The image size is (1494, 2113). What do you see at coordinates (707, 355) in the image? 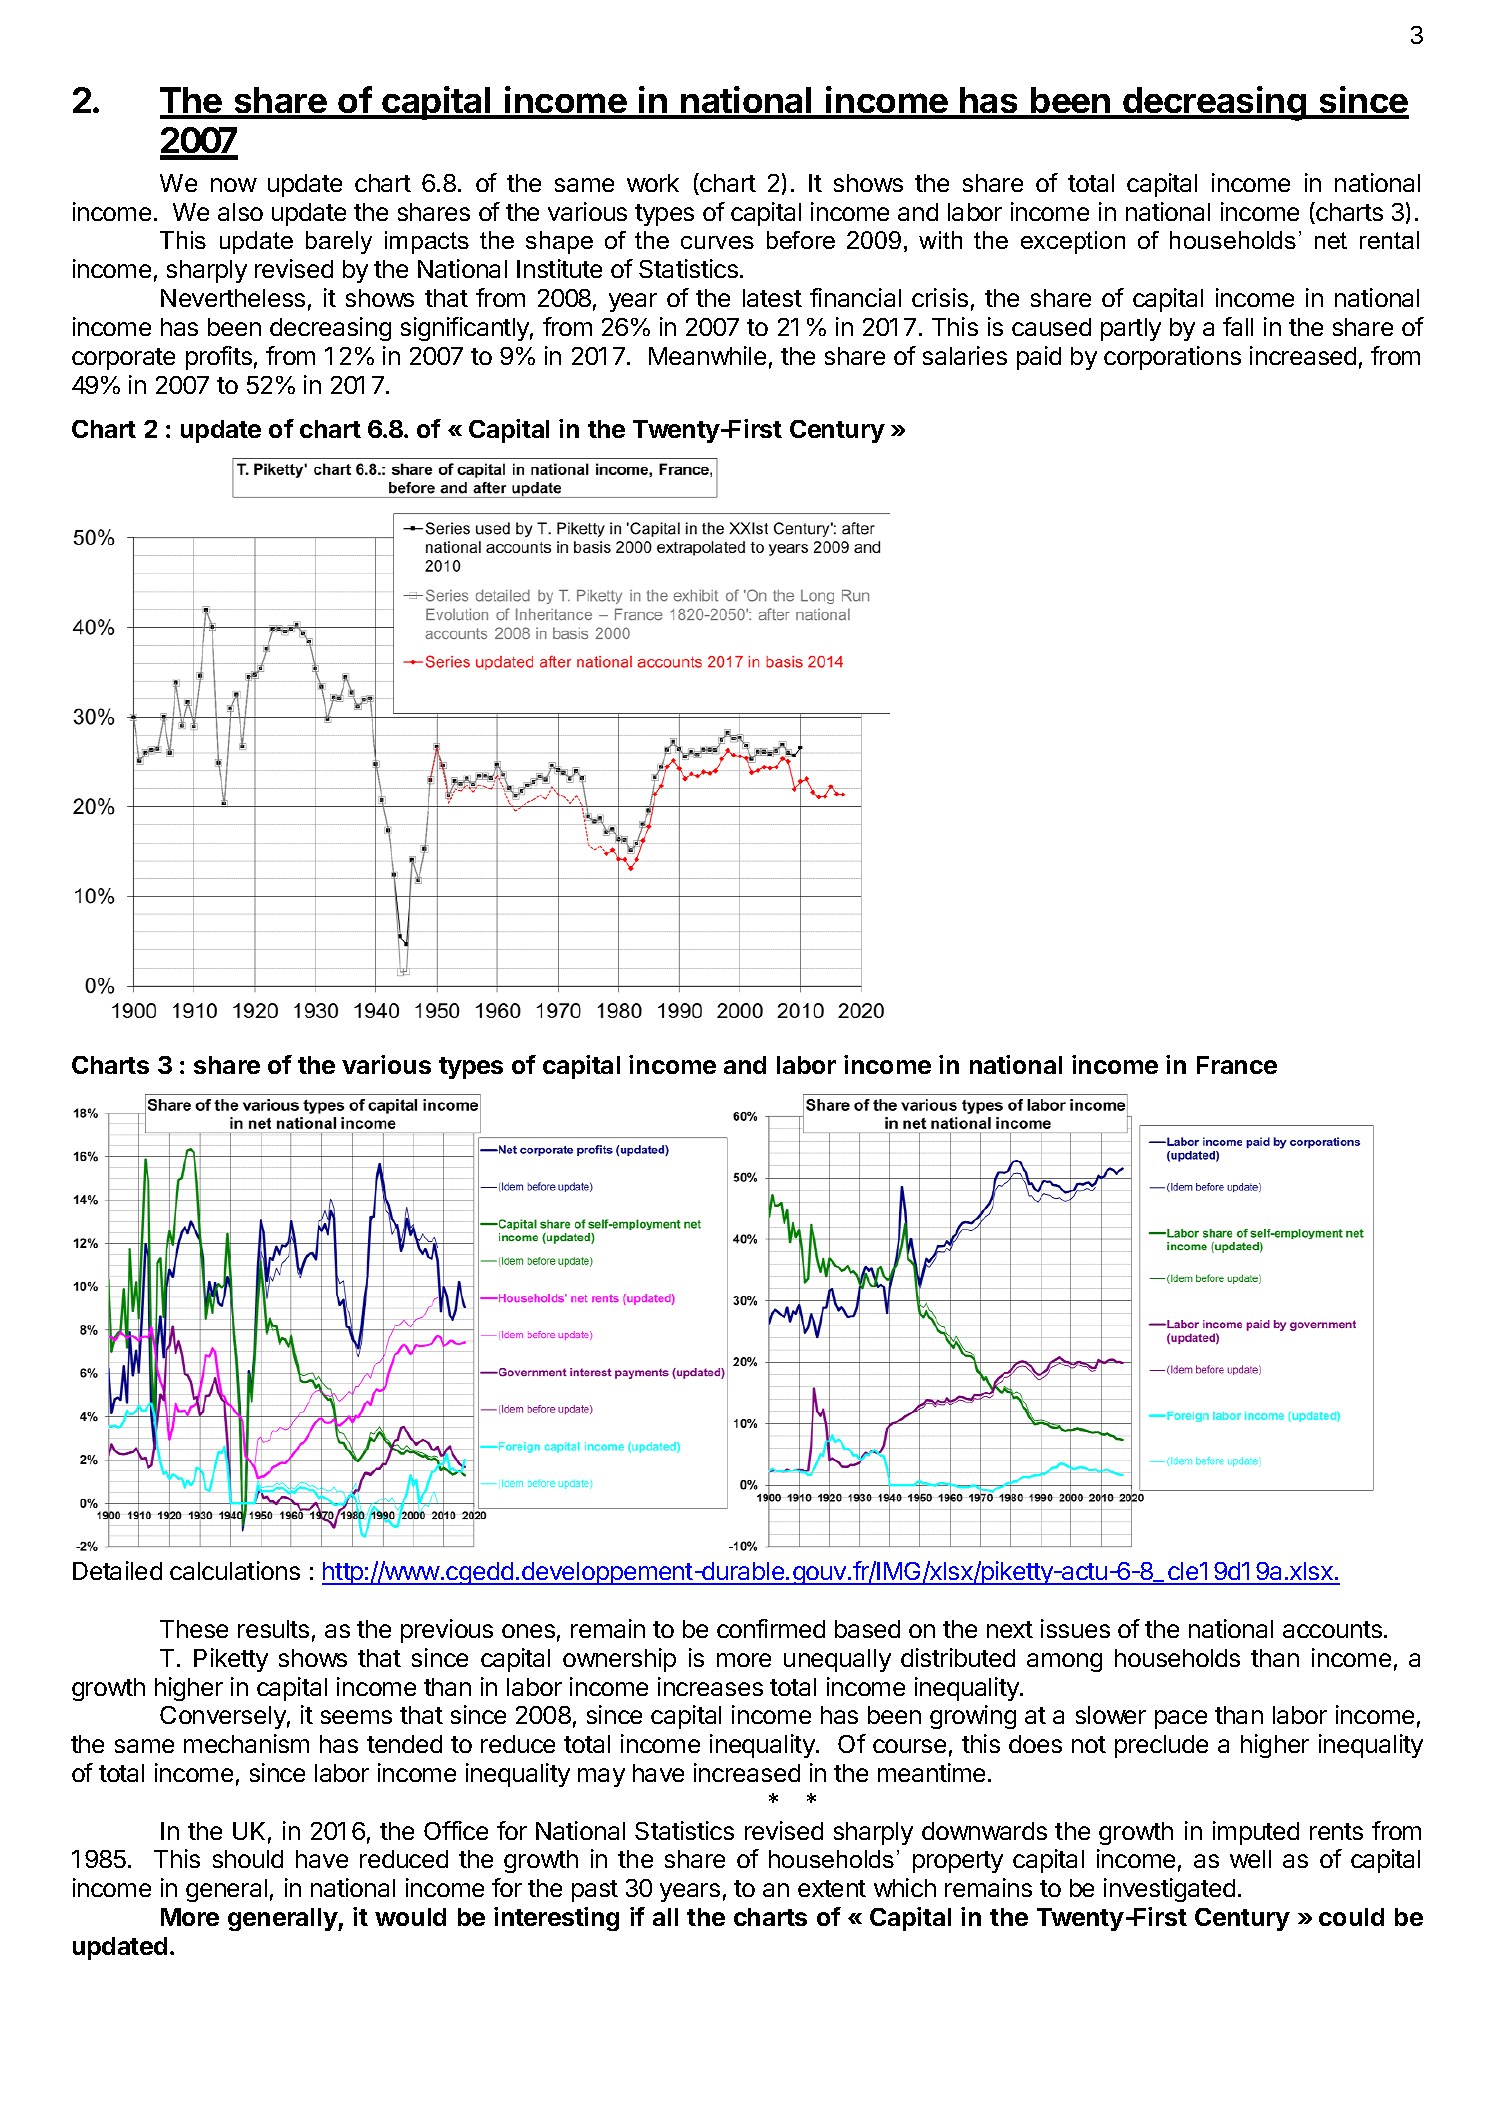
I see `Meanwhile` at bounding box center [707, 355].
